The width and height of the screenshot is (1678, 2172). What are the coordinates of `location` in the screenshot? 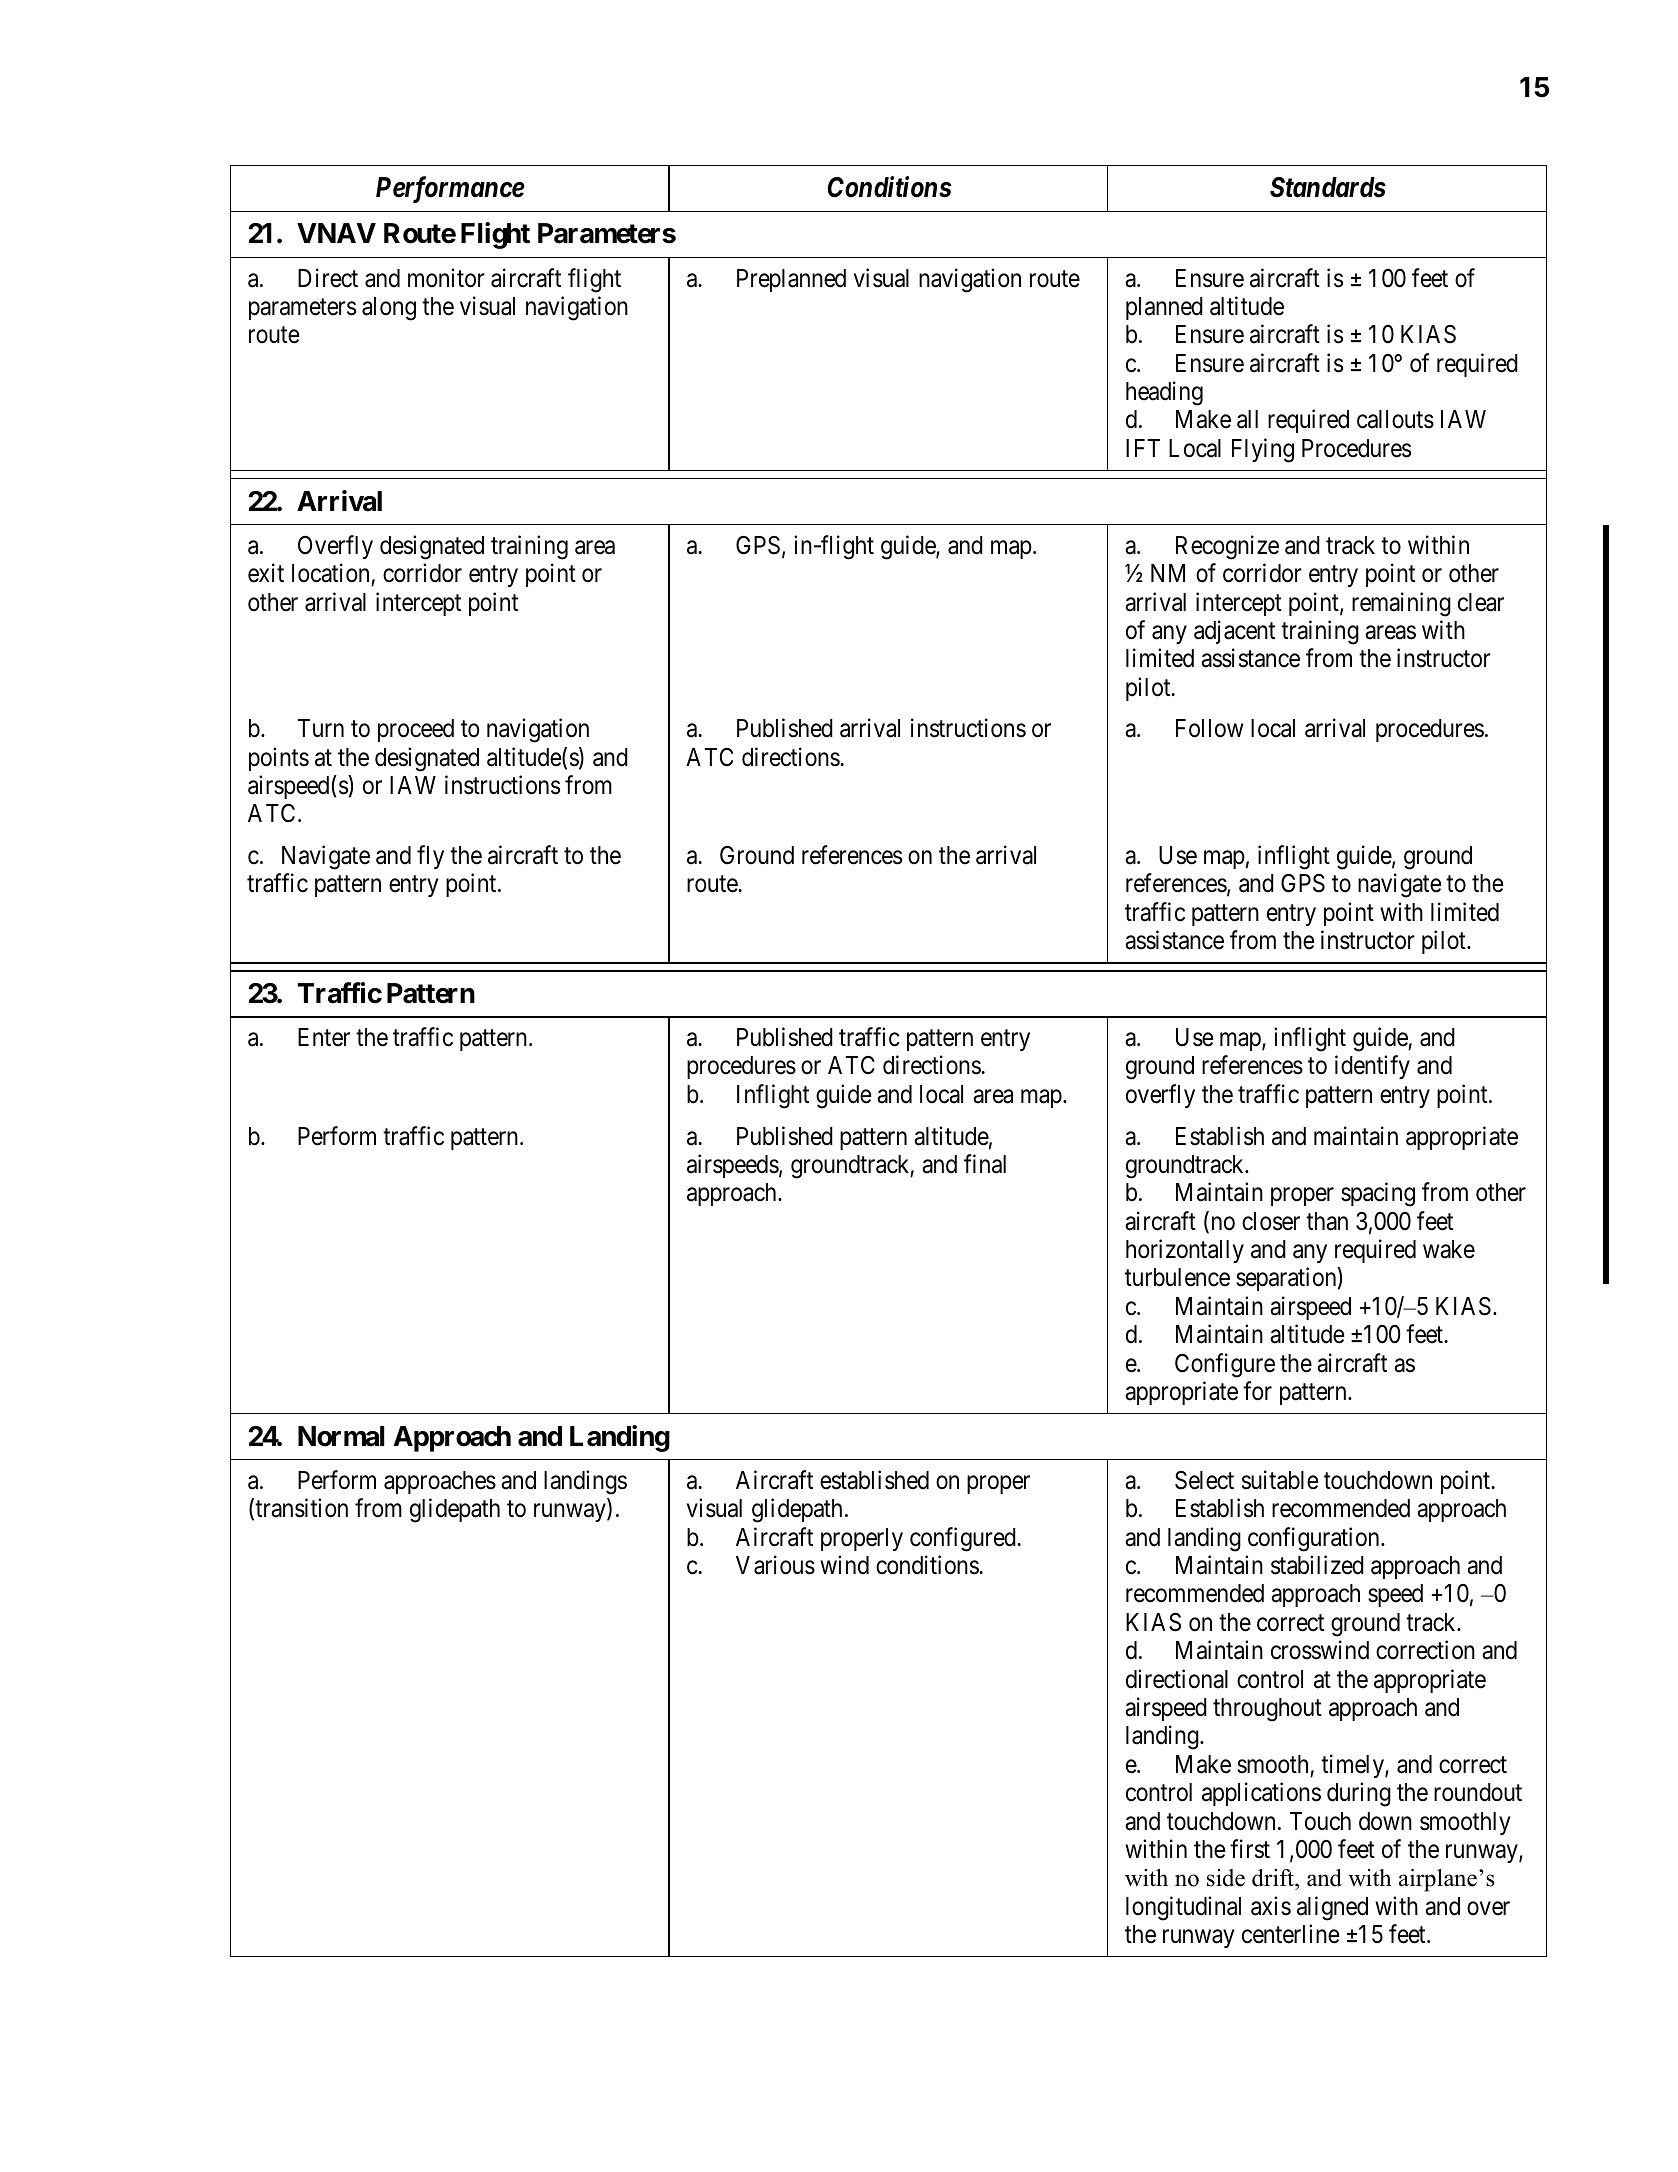 It's located at (330, 573).
